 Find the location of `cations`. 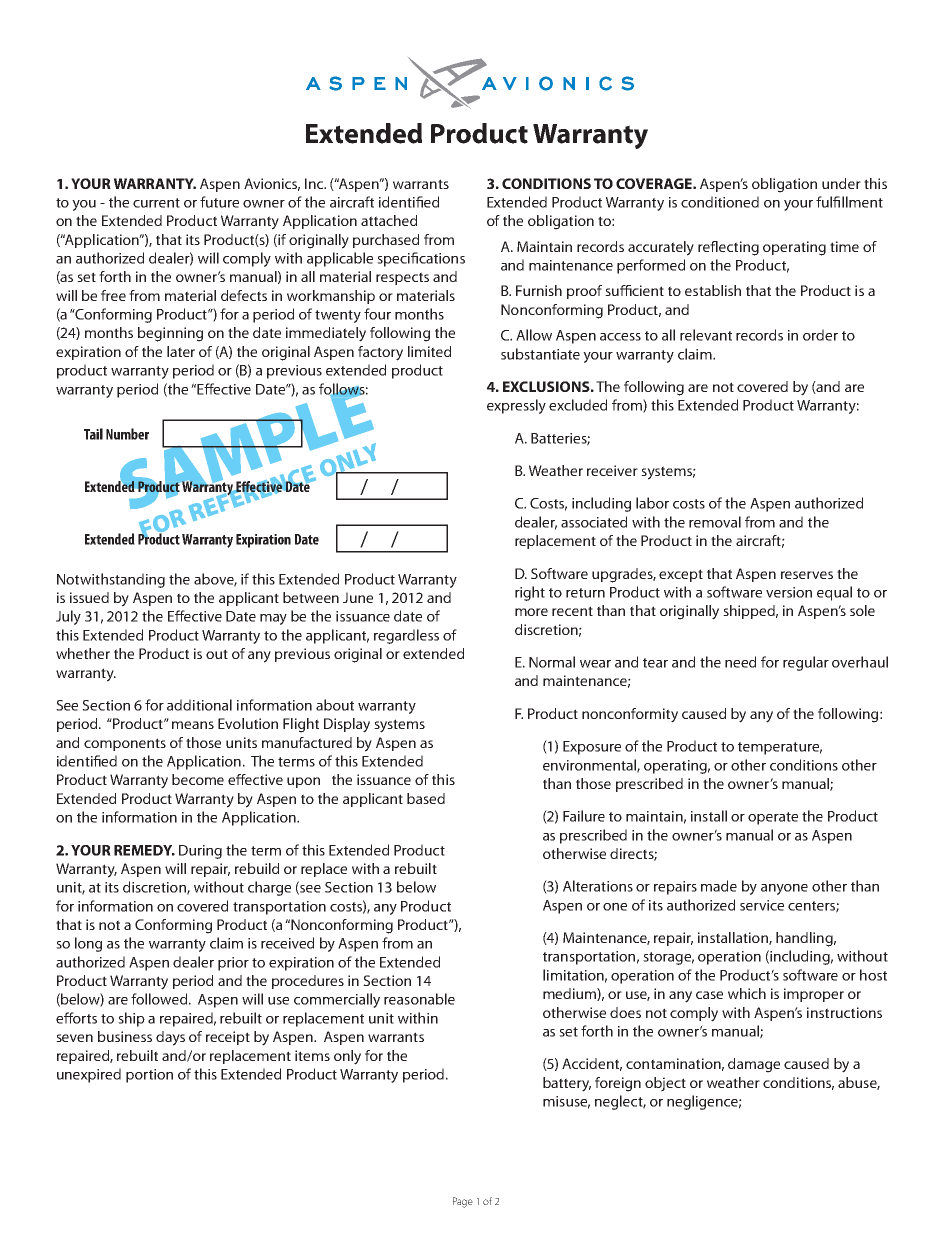

cations is located at coordinates (442, 258).
